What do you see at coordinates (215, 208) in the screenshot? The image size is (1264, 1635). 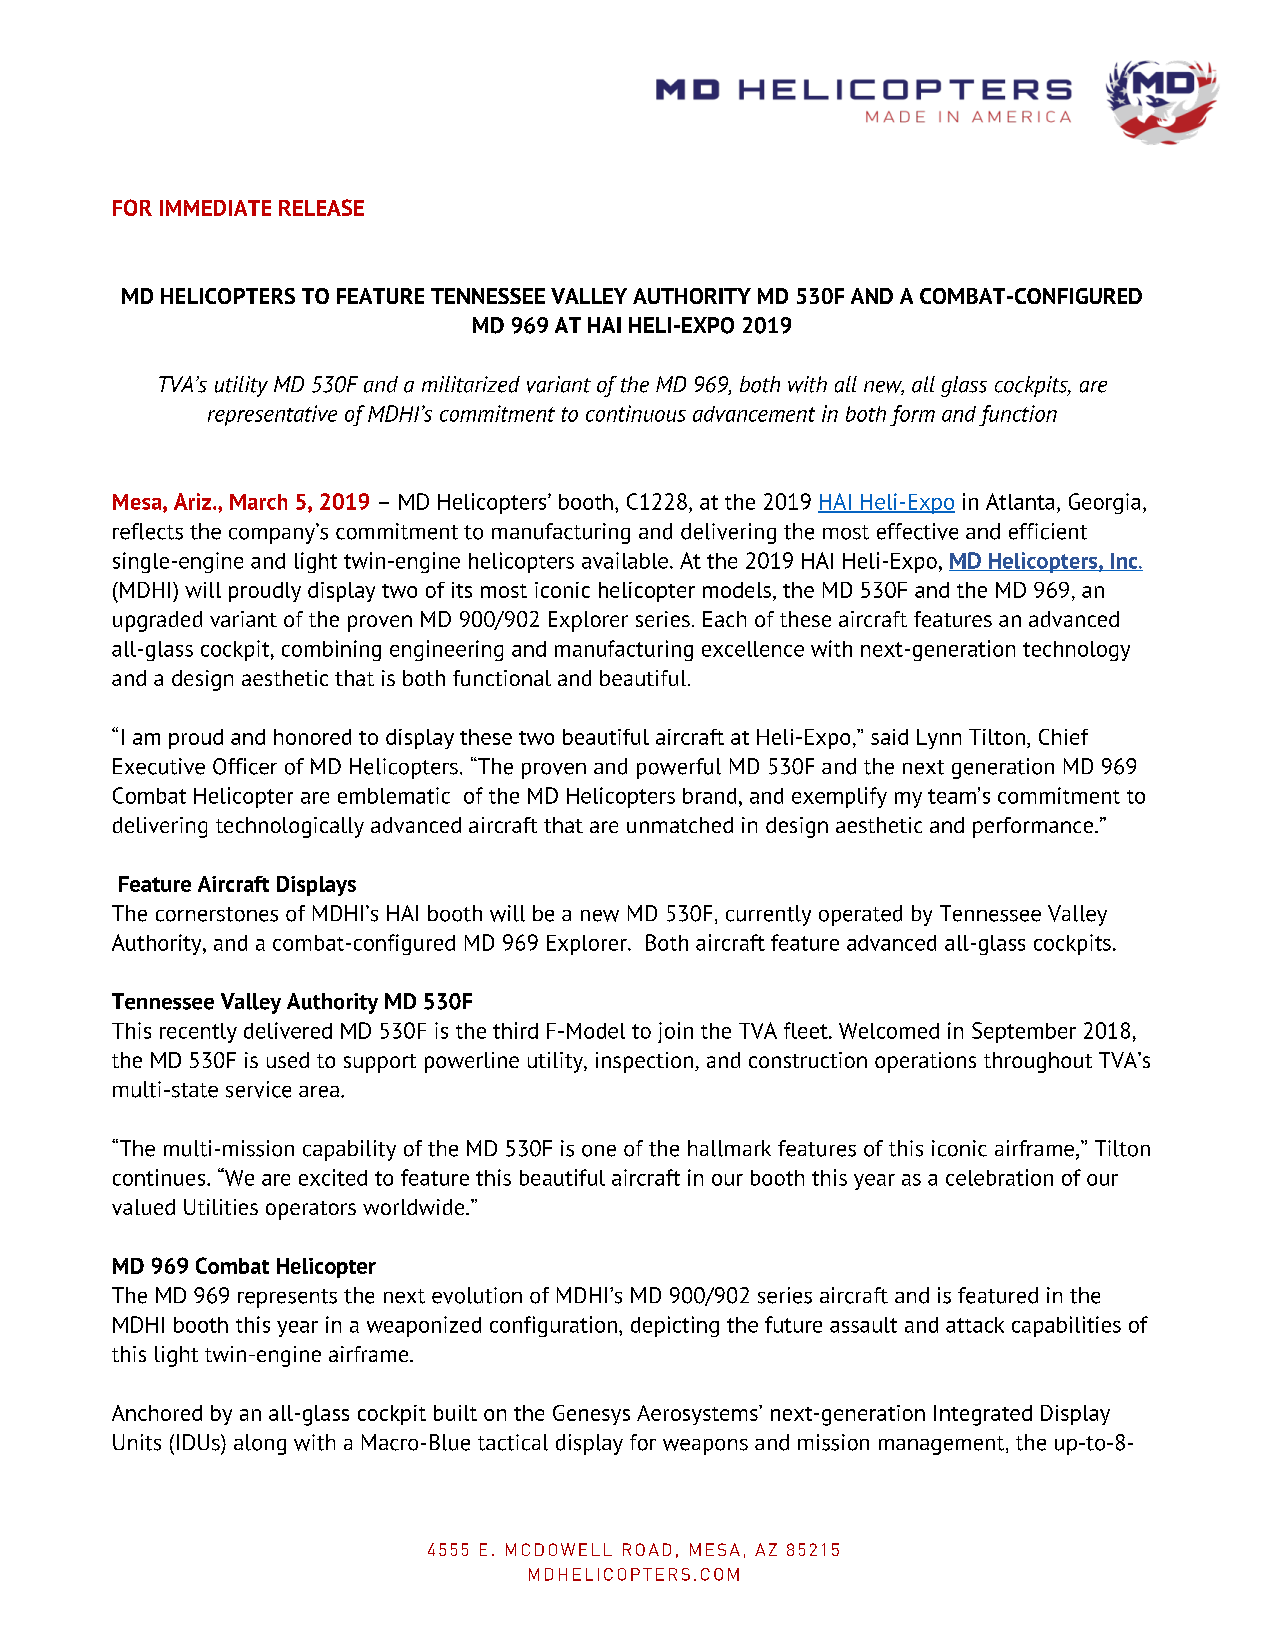 I see `IMMEDIATE` at bounding box center [215, 208].
